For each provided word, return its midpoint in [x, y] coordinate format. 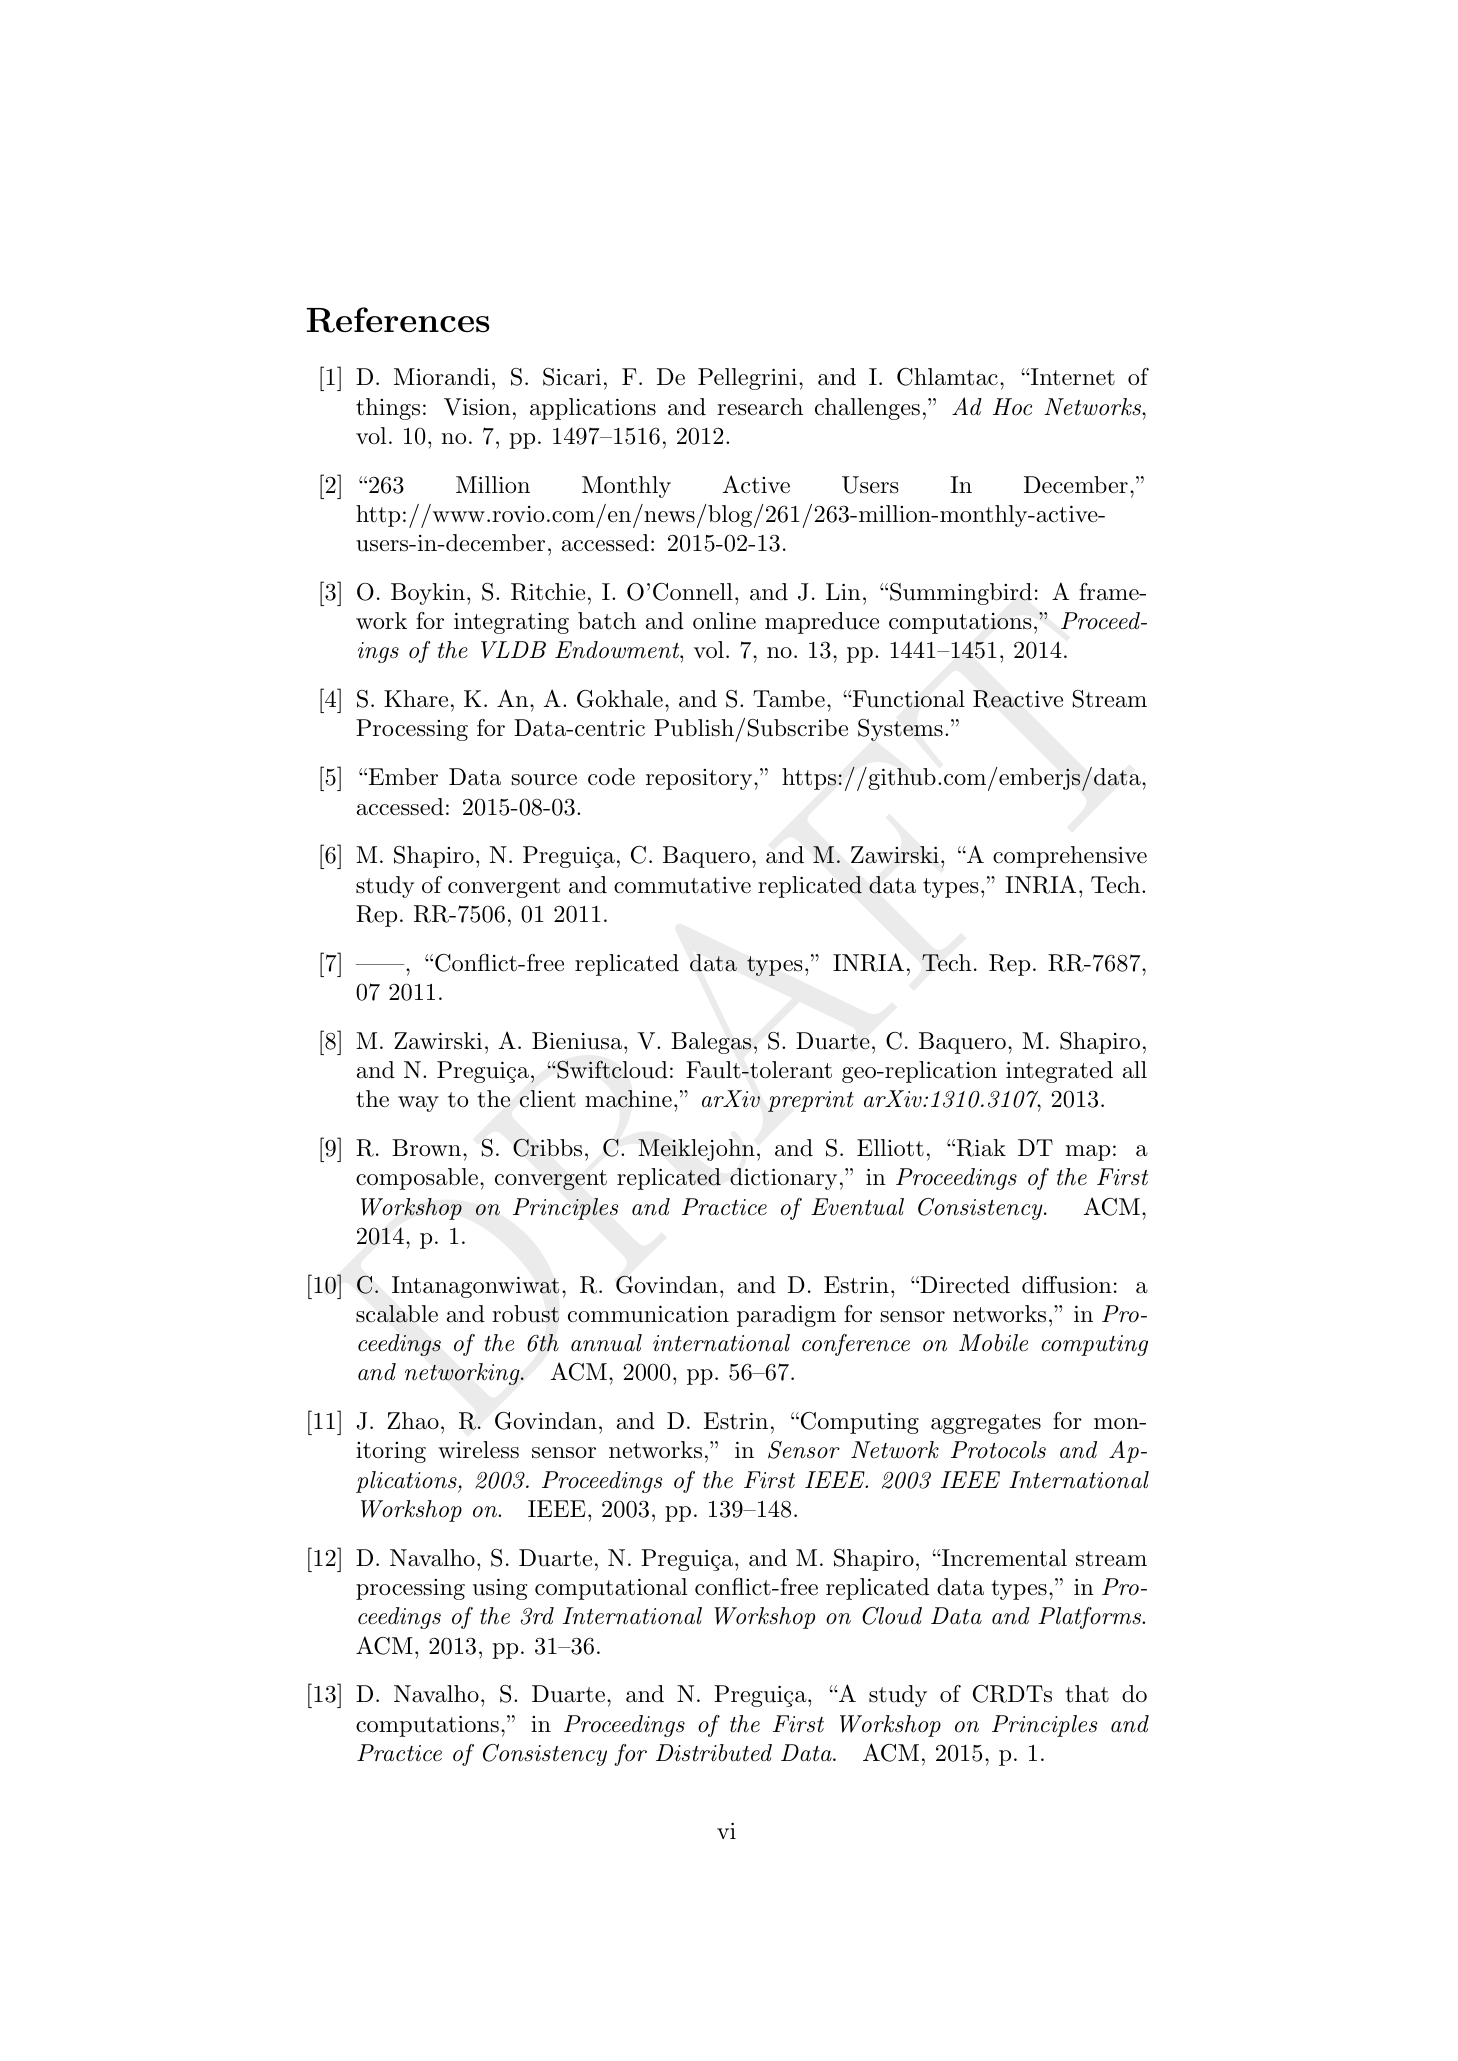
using [500, 1589]
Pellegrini [747, 379]
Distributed [714, 1753]
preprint [811, 1101]
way [418, 1104]
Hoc [1012, 407]
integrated [1059, 1072]
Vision [477, 407]
